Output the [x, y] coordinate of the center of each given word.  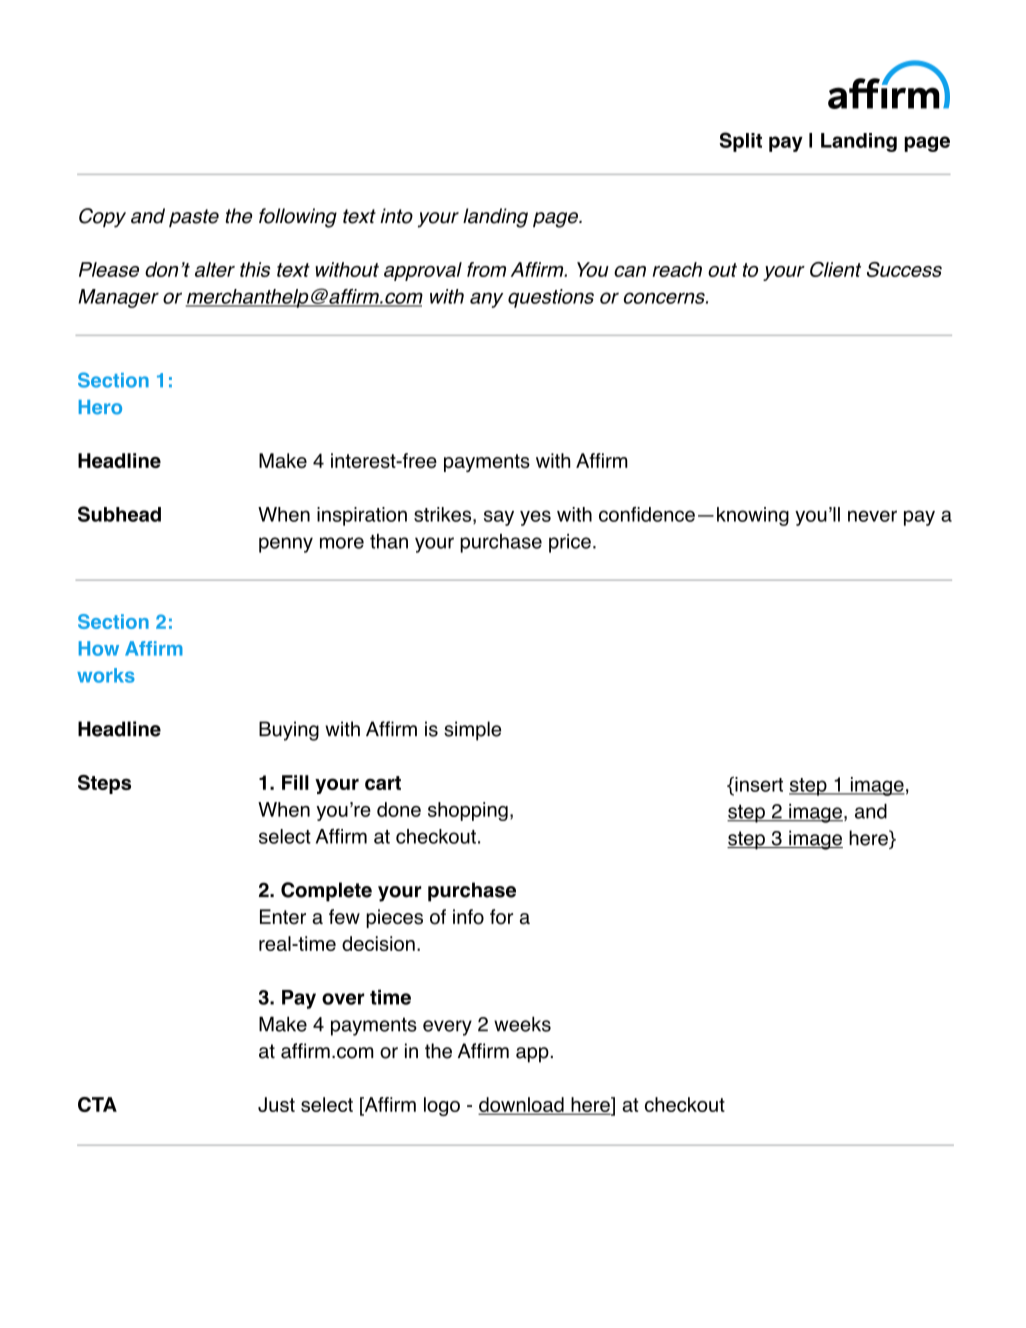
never [872, 516]
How [99, 648]
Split [741, 142]
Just [276, 1104]
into [396, 216]
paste [194, 218]
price [570, 543]
